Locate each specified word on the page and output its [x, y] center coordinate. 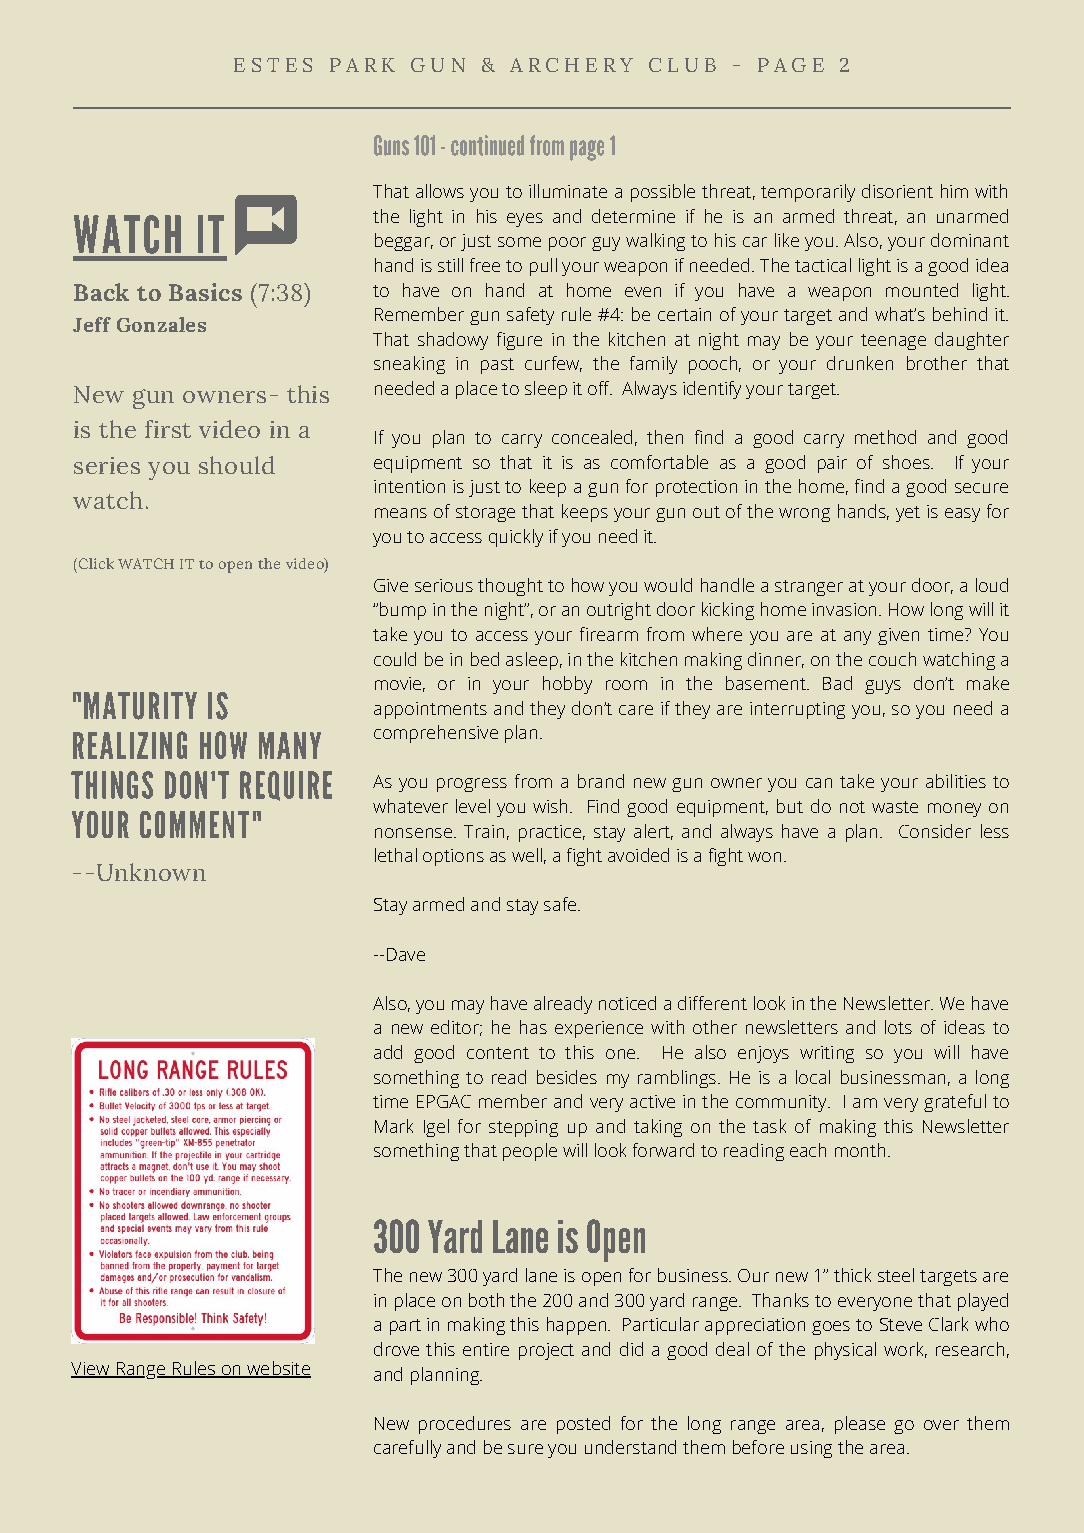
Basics [205, 292]
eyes [525, 220]
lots [898, 1027]
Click [95, 563]
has [533, 1027]
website [278, 1369]
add [388, 1052]
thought [510, 587]
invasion [844, 609]
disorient [897, 191]
